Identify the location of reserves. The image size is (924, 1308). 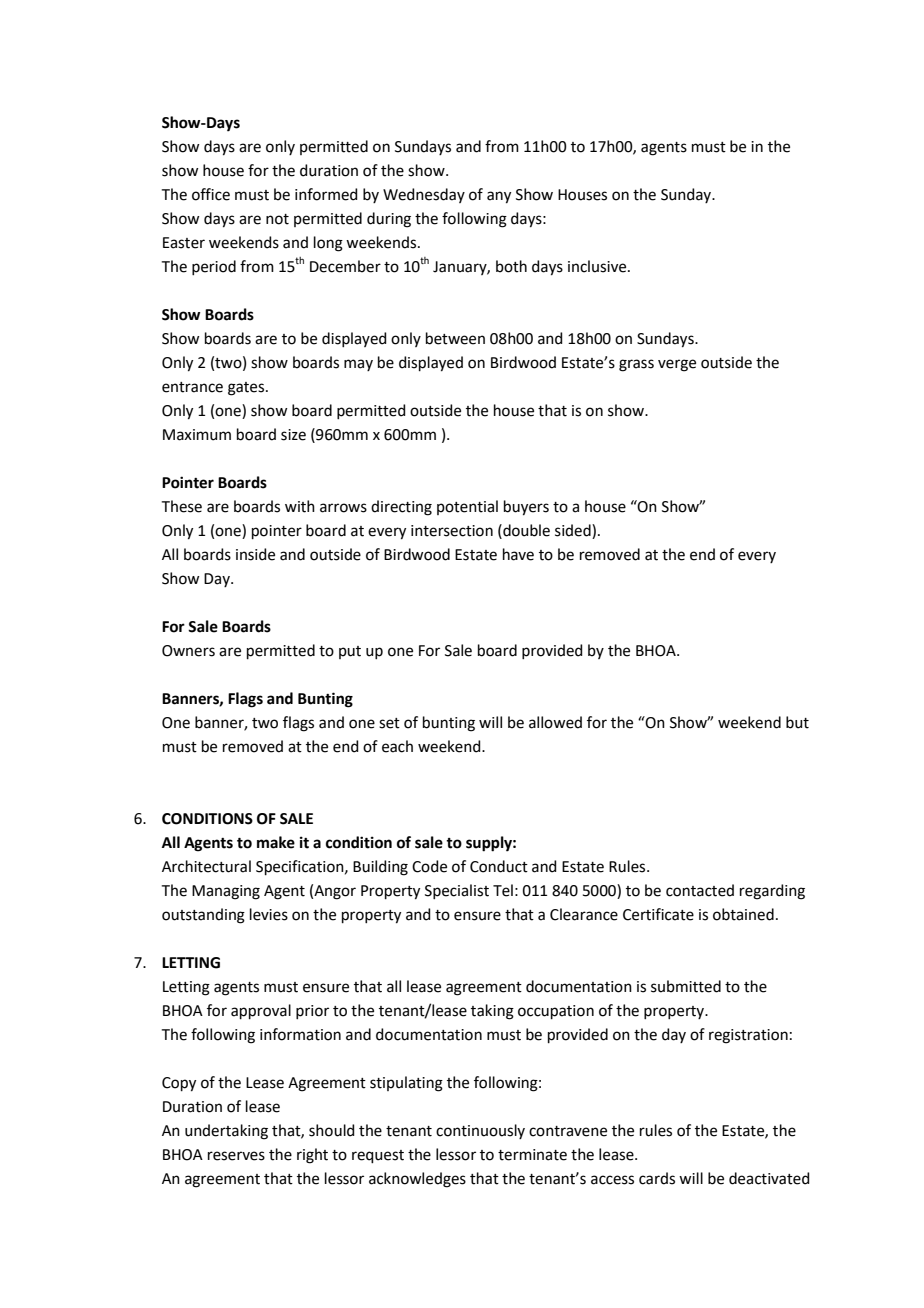
(236, 1156).
